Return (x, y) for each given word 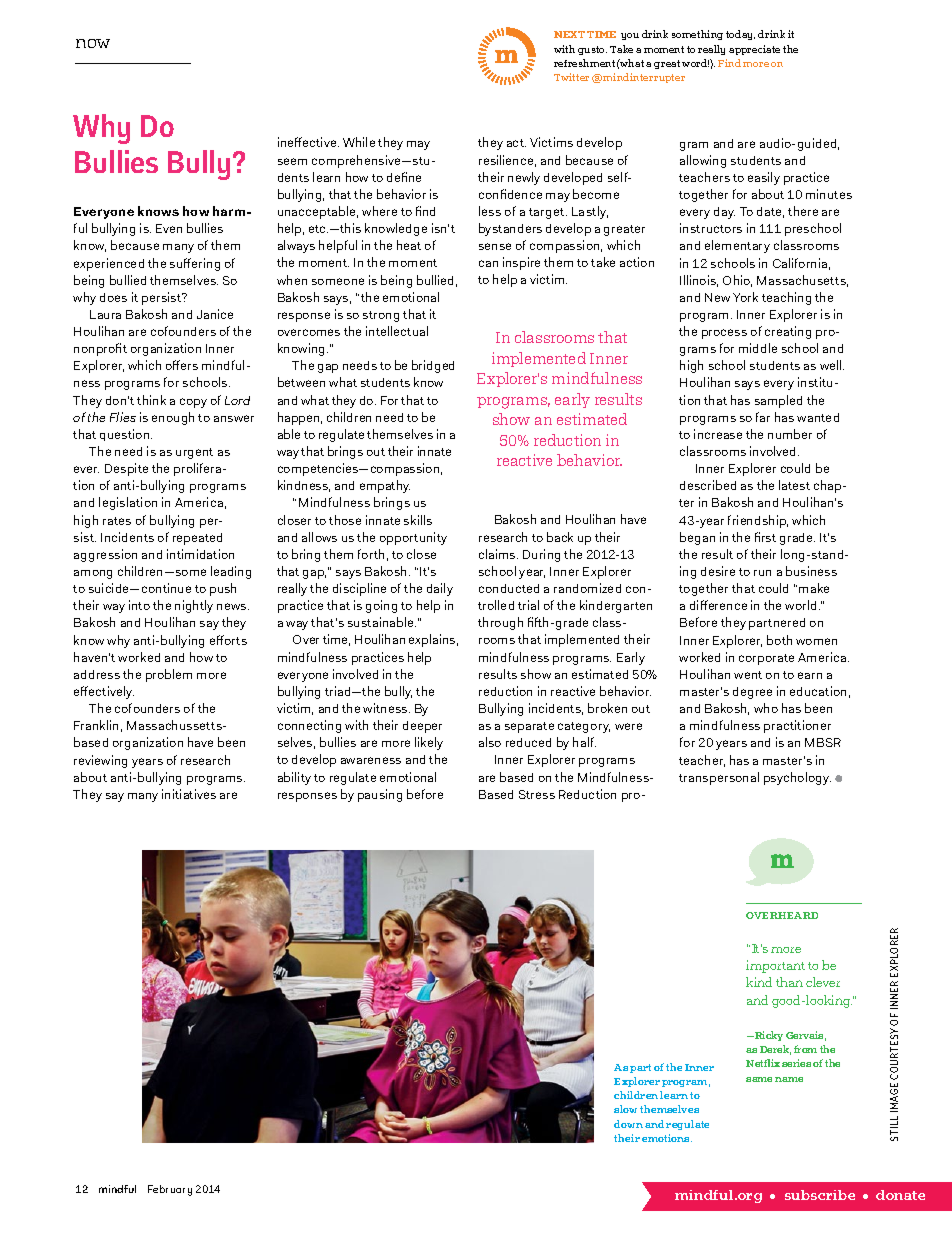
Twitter (571, 77)
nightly (194, 606)
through (500, 623)
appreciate (754, 50)
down (628, 1124)
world (800, 605)
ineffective (308, 142)
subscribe (820, 1195)
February (170, 1190)
